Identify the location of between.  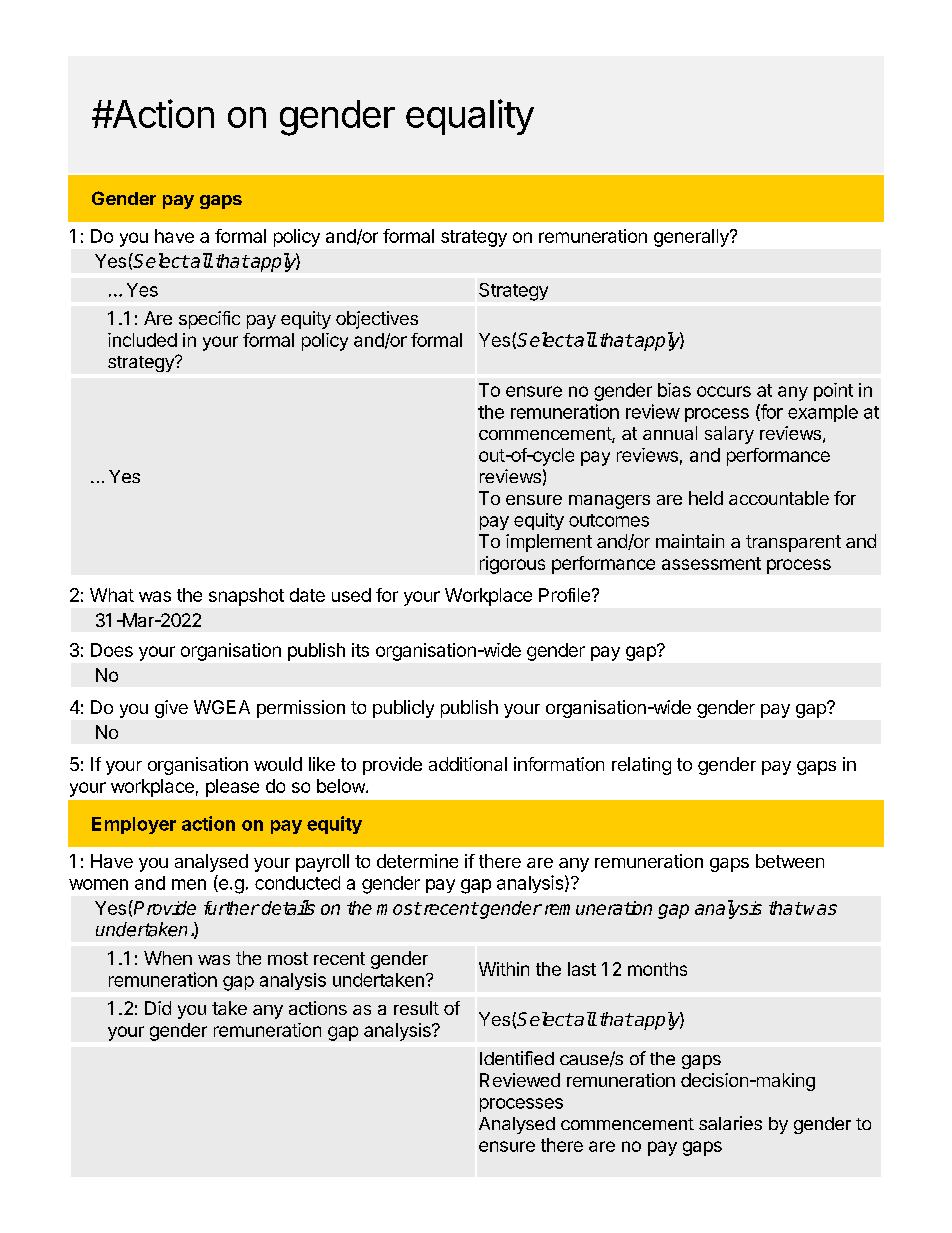
(790, 861).
